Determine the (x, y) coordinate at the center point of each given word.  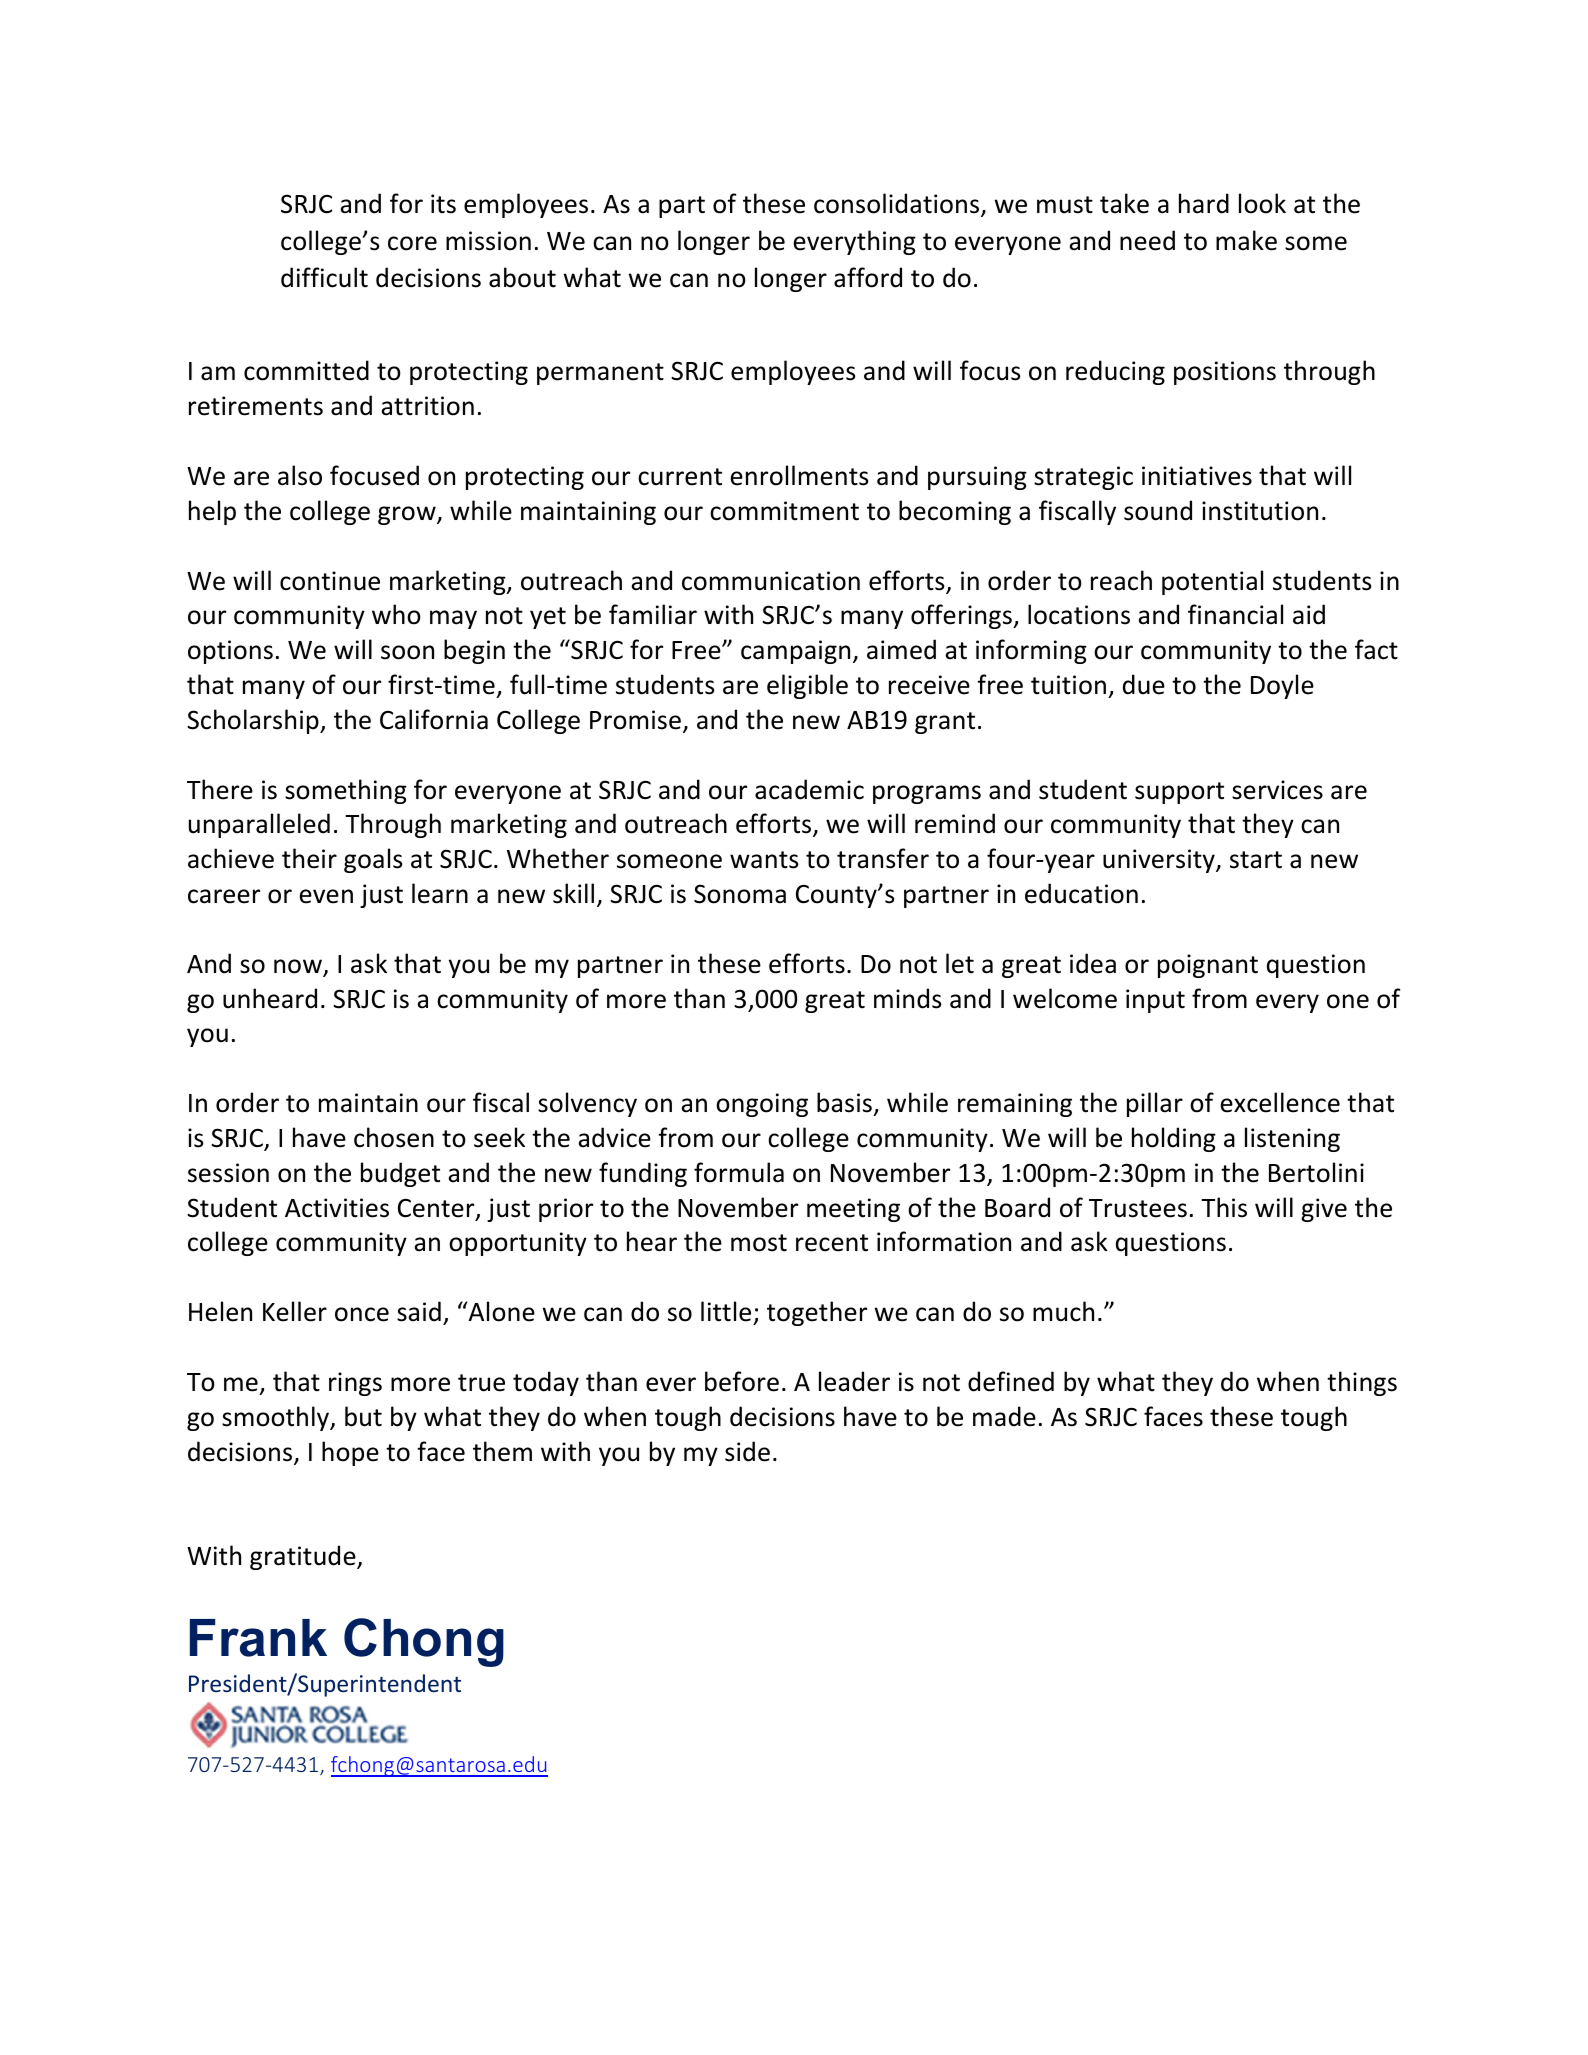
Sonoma (740, 894)
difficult (324, 277)
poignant (1208, 966)
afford (868, 277)
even (326, 896)
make (1246, 240)
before (742, 1381)
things (1362, 1383)
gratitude (304, 1557)
